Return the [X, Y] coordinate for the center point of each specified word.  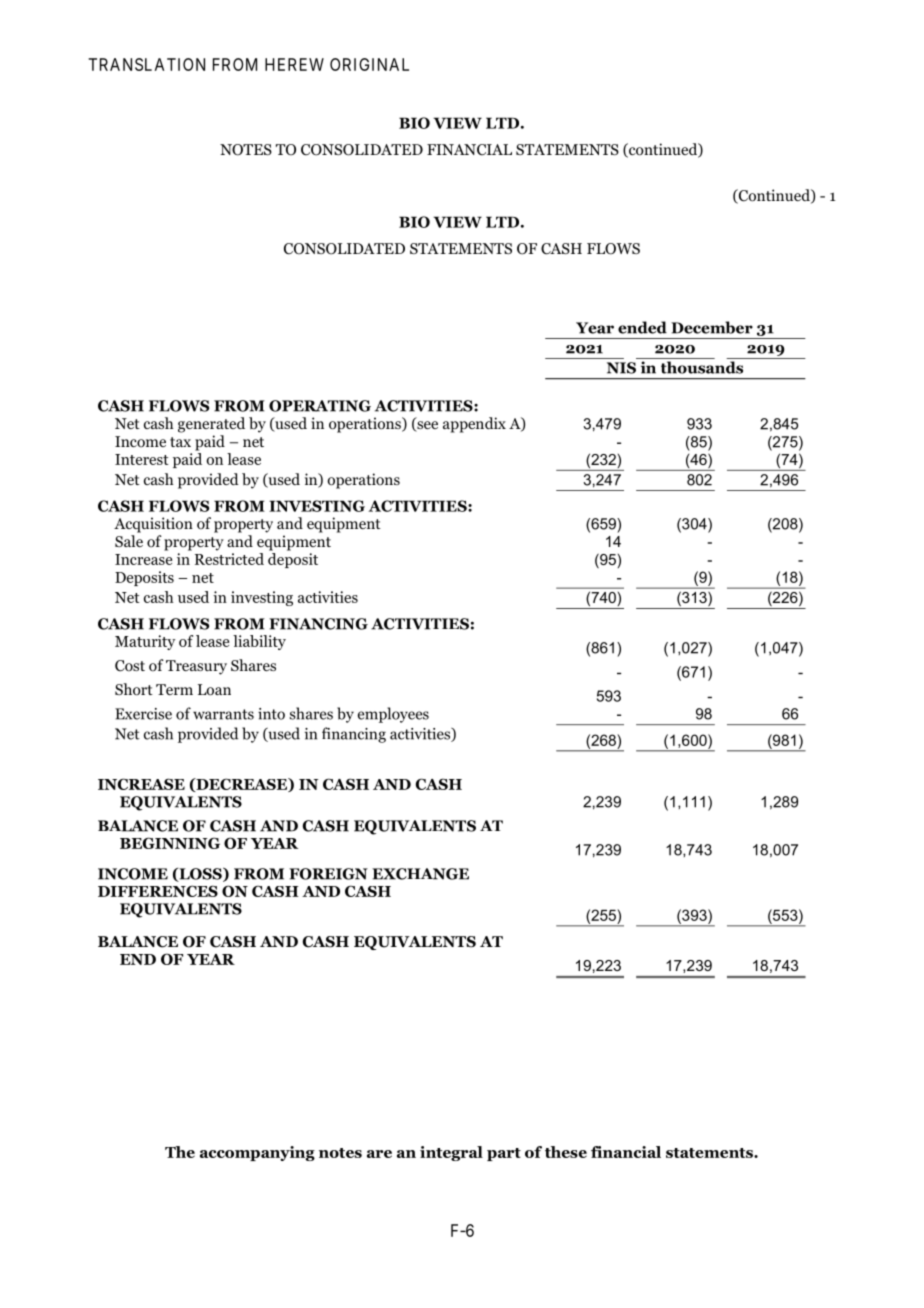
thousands [702, 367]
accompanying [257, 1153]
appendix [474, 425]
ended [642, 327]
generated [211, 425]
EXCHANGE [420, 874]
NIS [621, 368]
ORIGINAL [369, 64]
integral [451, 1153]
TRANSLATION [146, 64]
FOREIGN [328, 874]
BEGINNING [170, 843]
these [566, 1152]
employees [393, 715]
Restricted [229, 559]
